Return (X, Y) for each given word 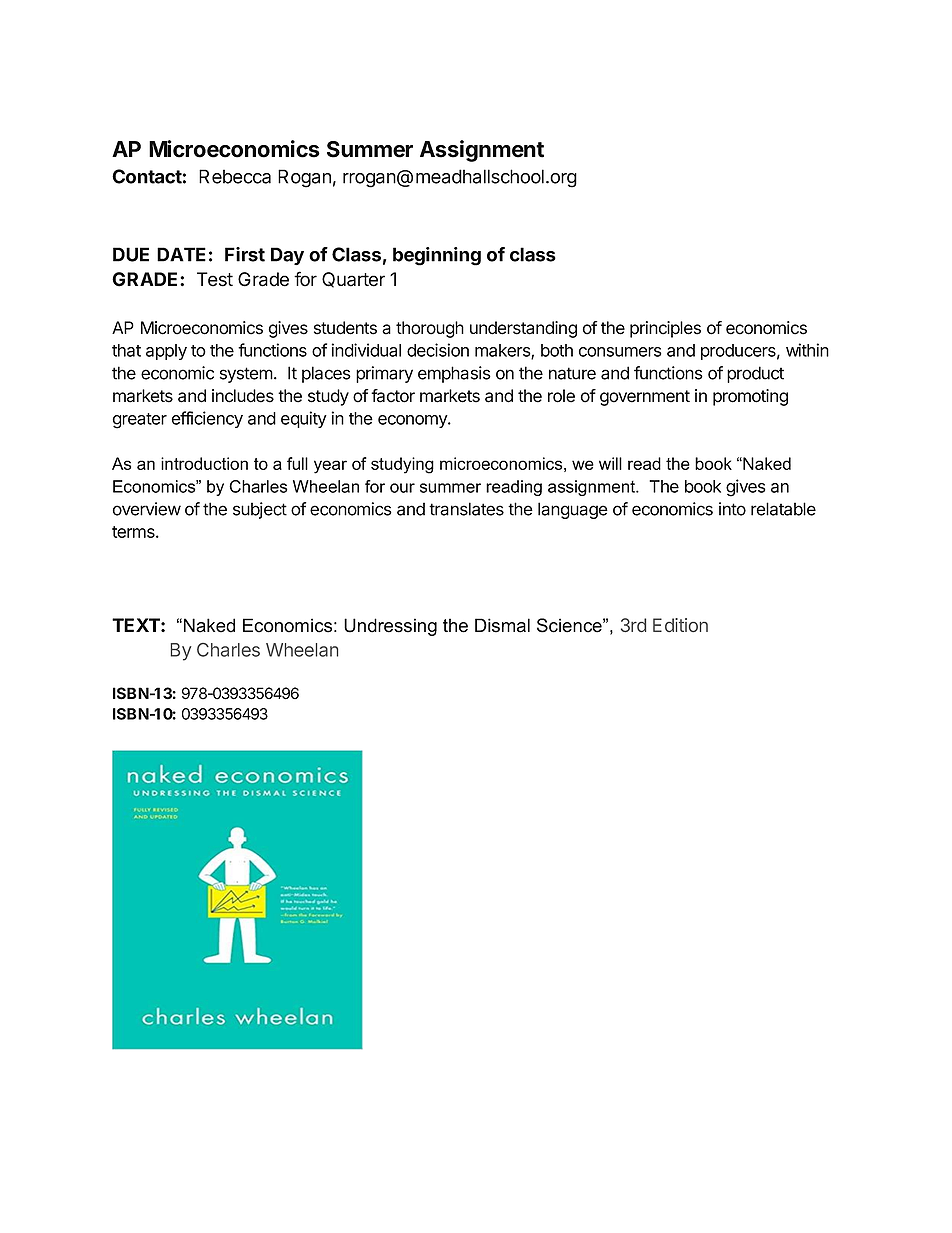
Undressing (390, 627)
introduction (204, 463)
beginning (437, 256)
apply (166, 352)
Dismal (502, 625)
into (732, 509)
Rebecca (235, 176)
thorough (430, 329)
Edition (680, 625)
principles (665, 329)
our (402, 488)
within (807, 350)
